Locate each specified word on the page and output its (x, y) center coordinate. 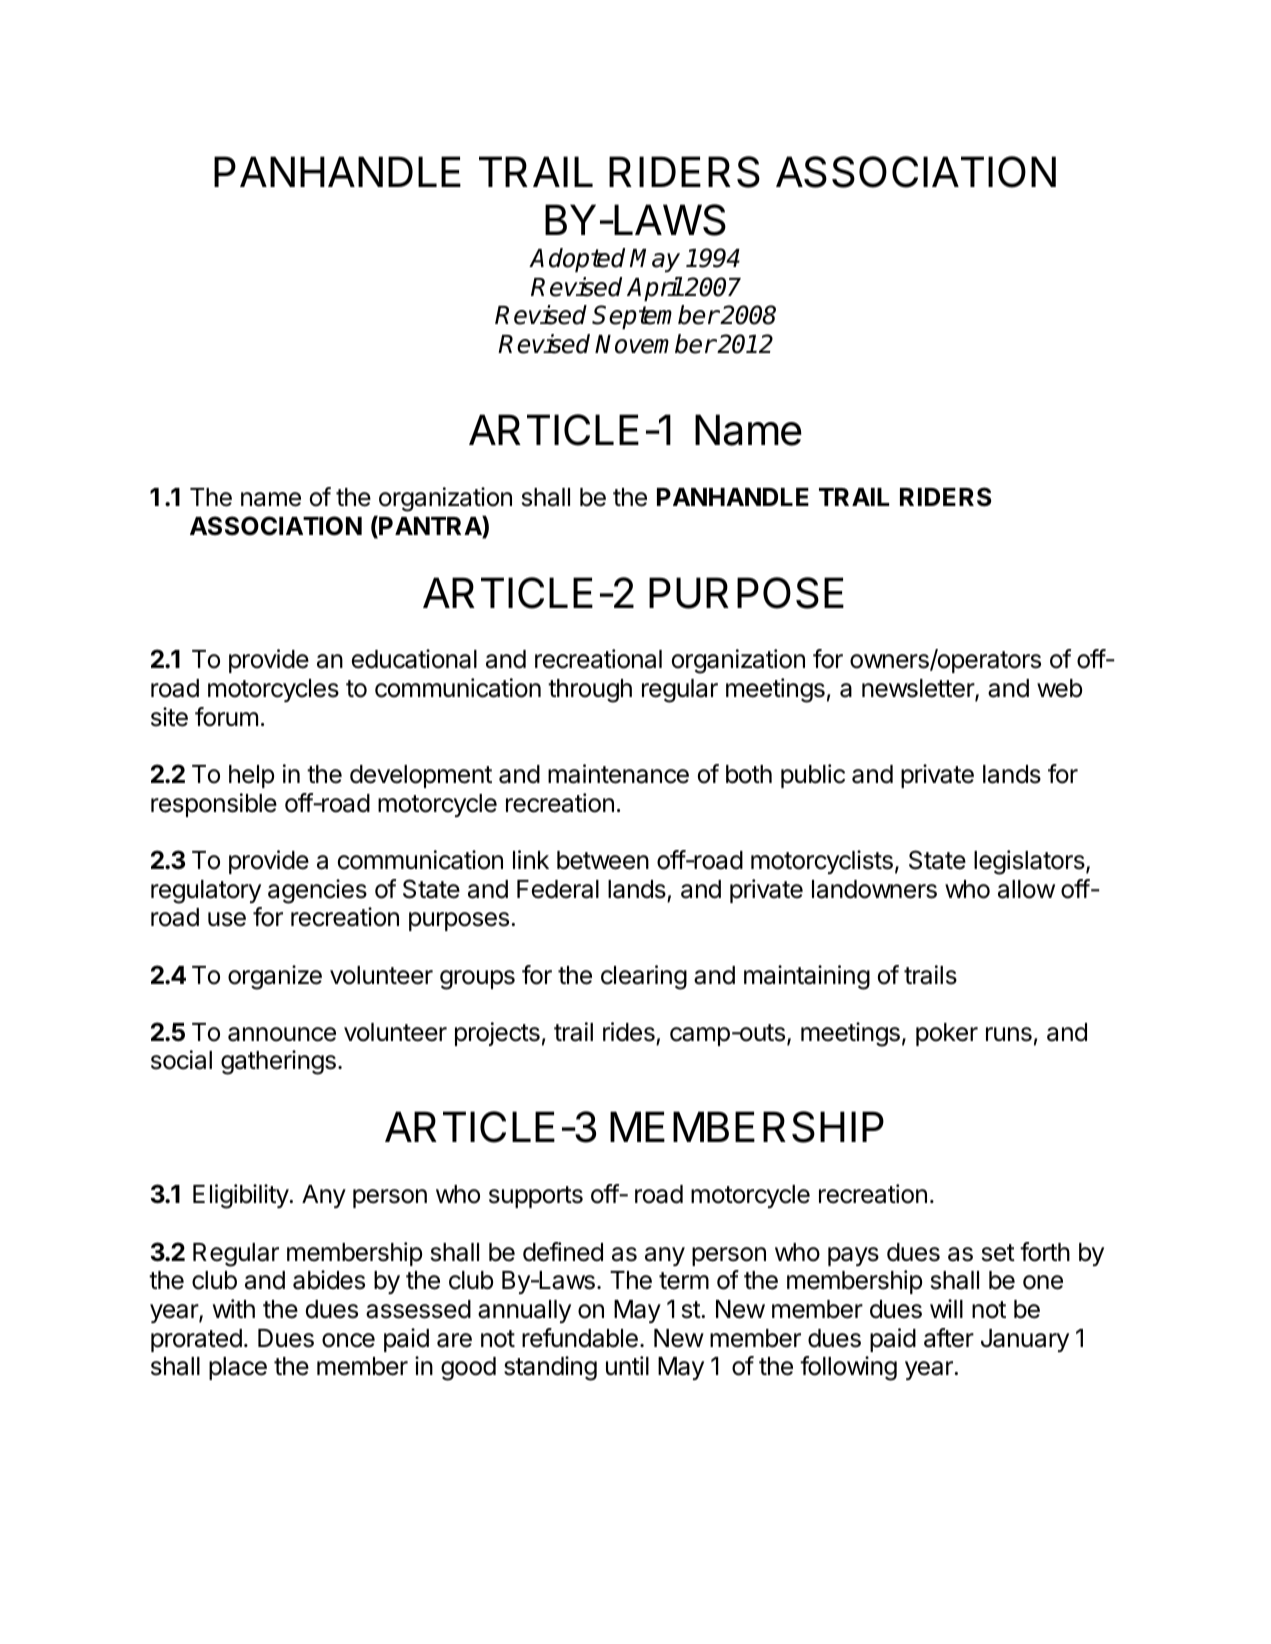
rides (629, 1032)
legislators (1030, 862)
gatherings (278, 1062)
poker (947, 1034)
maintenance (618, 774)
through (590, 691)
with (234, 1308)
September (655, 317)
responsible (214, 805)
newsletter (919, 689)
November (655, 344)
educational (414, 659)
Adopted (577, 260)
